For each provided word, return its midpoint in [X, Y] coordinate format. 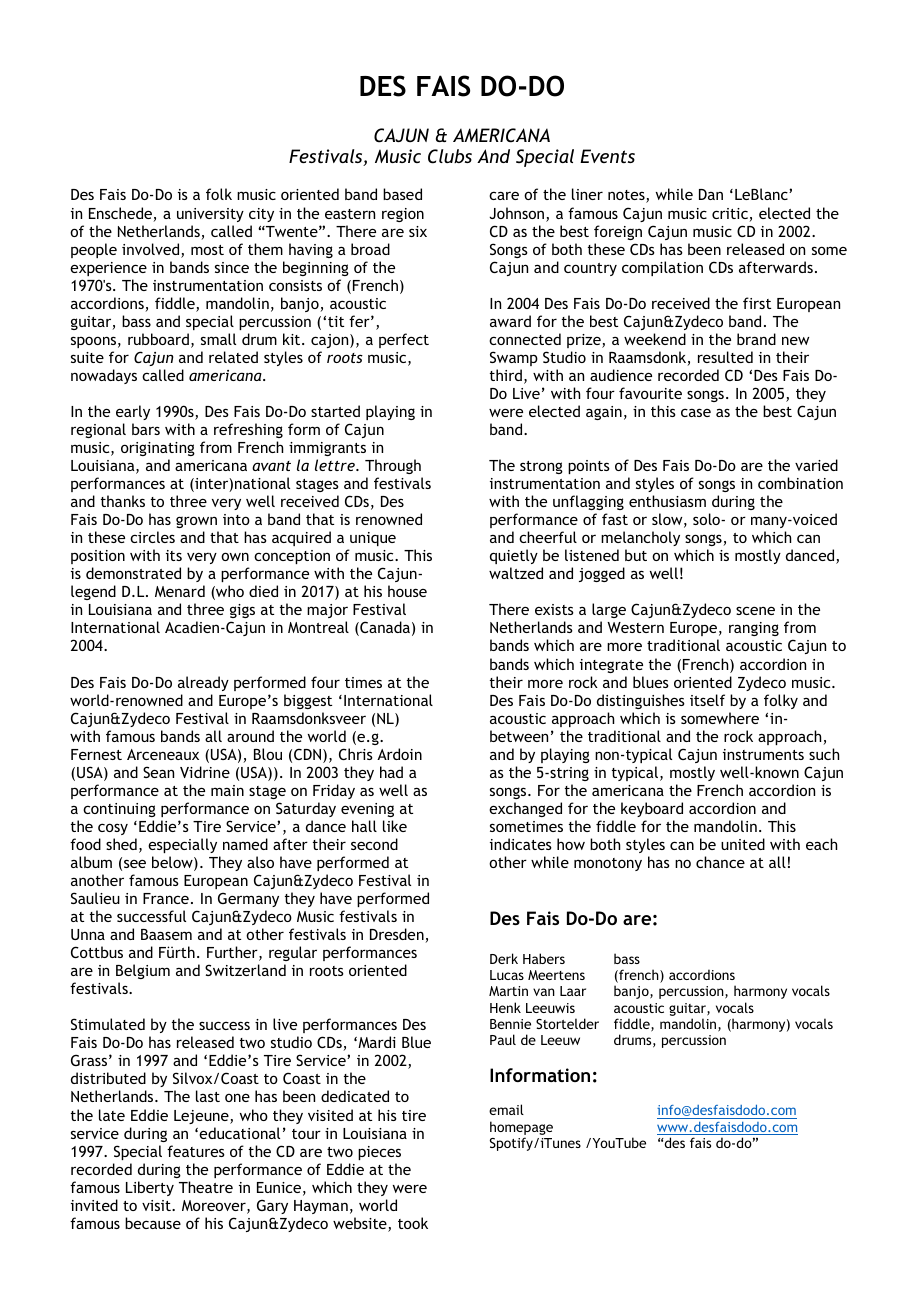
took [413, 1223]
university [210, 215]
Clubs [450, 156]
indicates [521, 844]
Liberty [150, 1188]
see [135, 863]
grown [196, 522]
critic [731, 215]
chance [720, 862]
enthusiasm [667, 501]
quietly [514, 556]
